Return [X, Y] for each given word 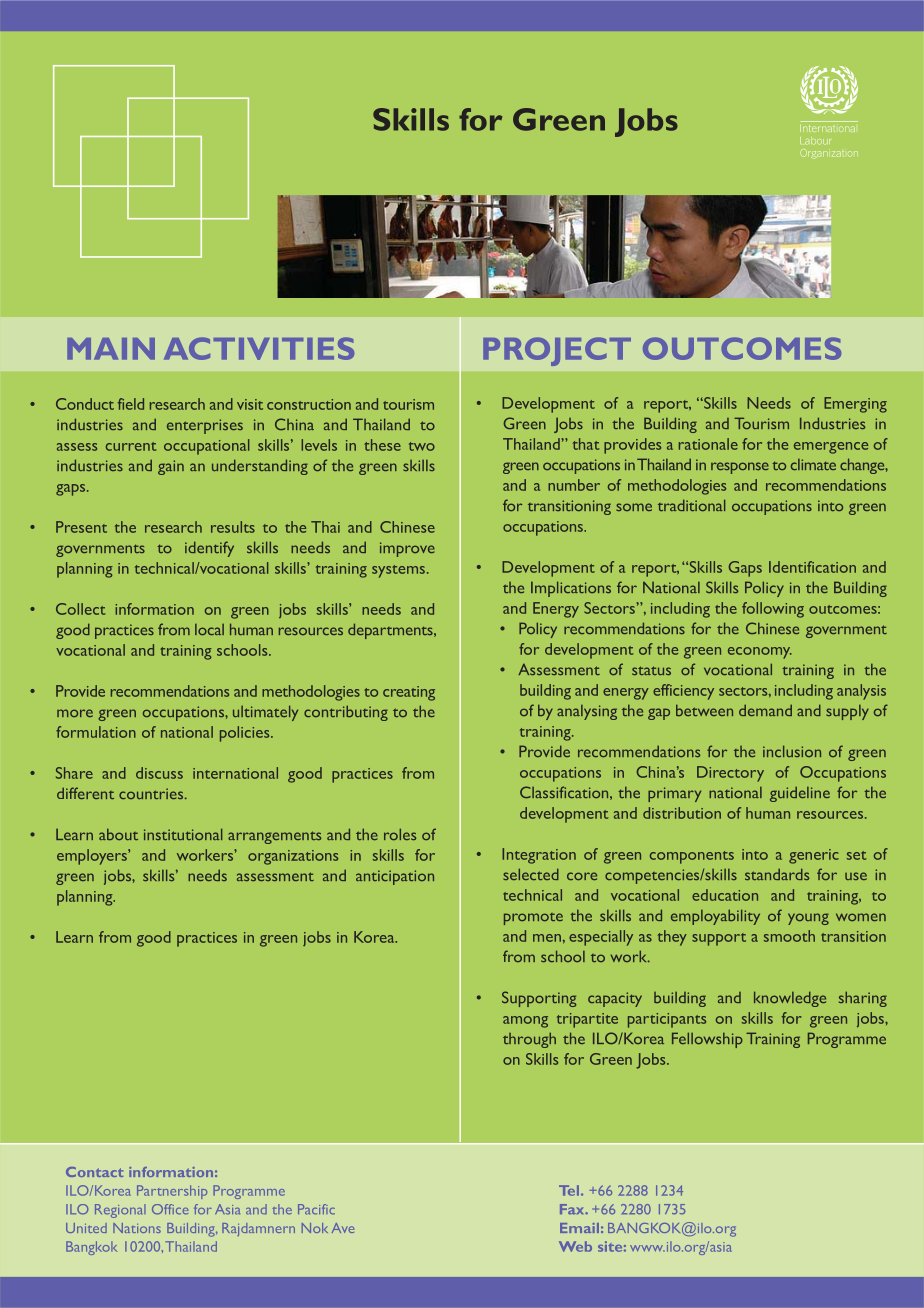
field [131, 404]
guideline [800, 794]
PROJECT [557, 351]
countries [152, 793]
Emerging [855, 405]
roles [400, 834]
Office [170, 1209]
